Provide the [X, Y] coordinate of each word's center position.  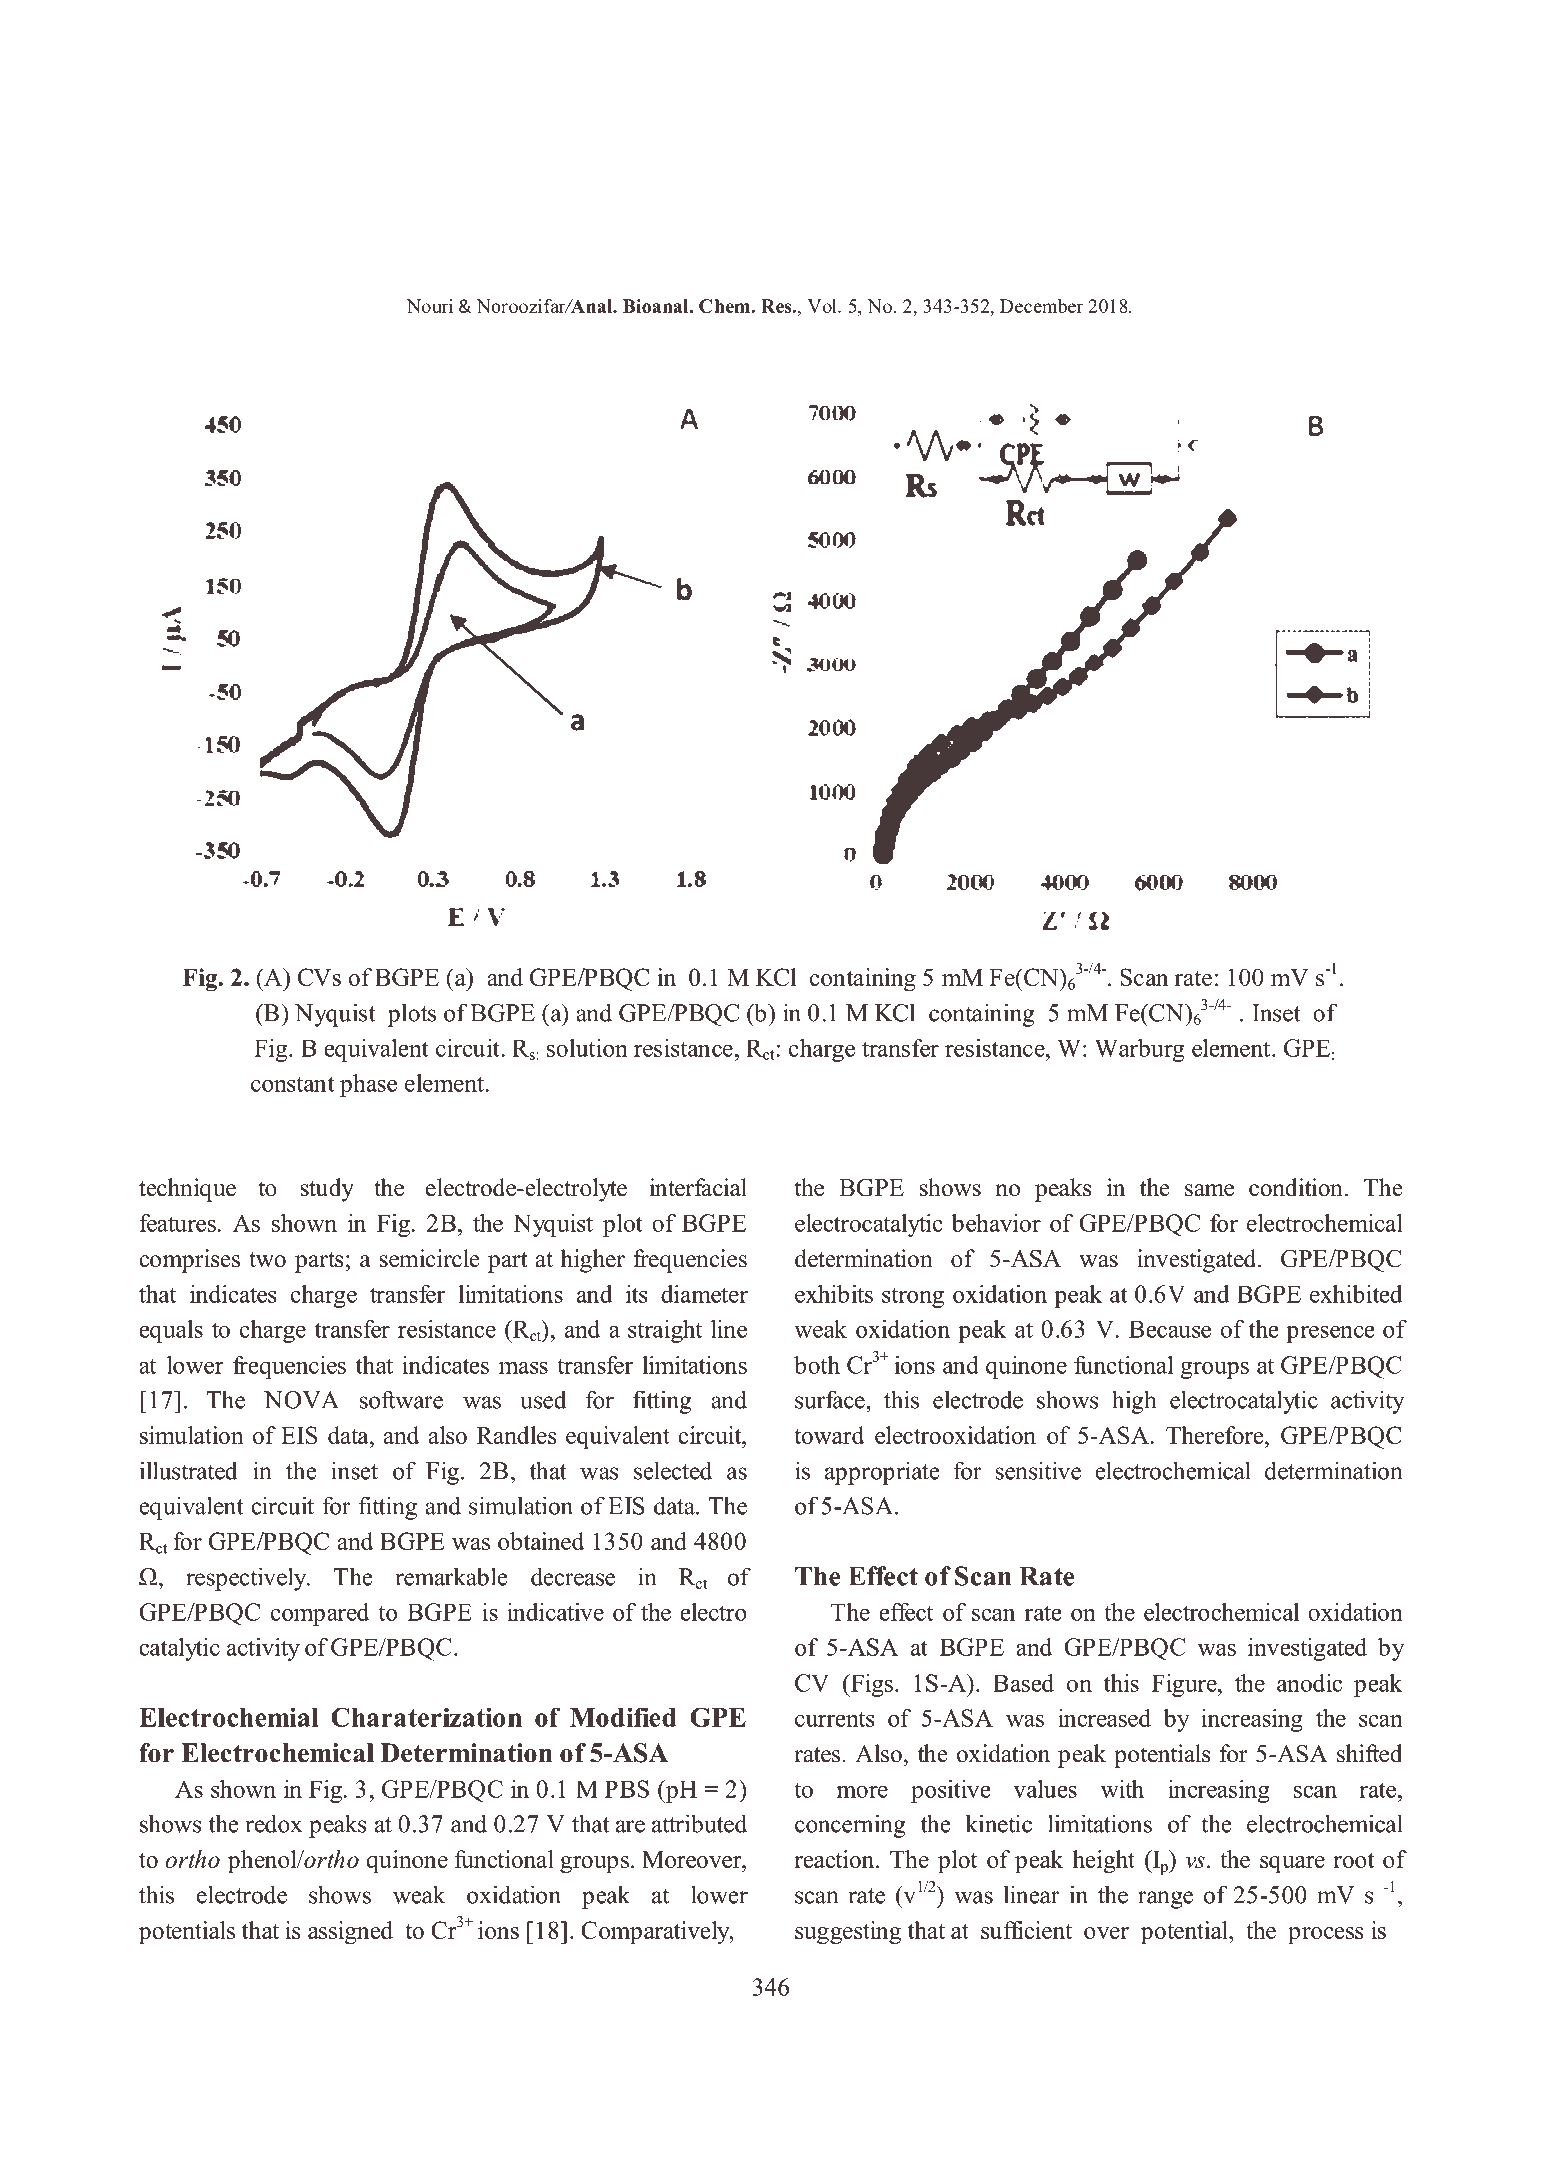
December [1041, 306]
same [1209, 1190]
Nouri [430, 306]
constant [293, 1084]
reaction [835, 1859]
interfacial [698, 1187]
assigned [350, 1933]
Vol [823, 306]
